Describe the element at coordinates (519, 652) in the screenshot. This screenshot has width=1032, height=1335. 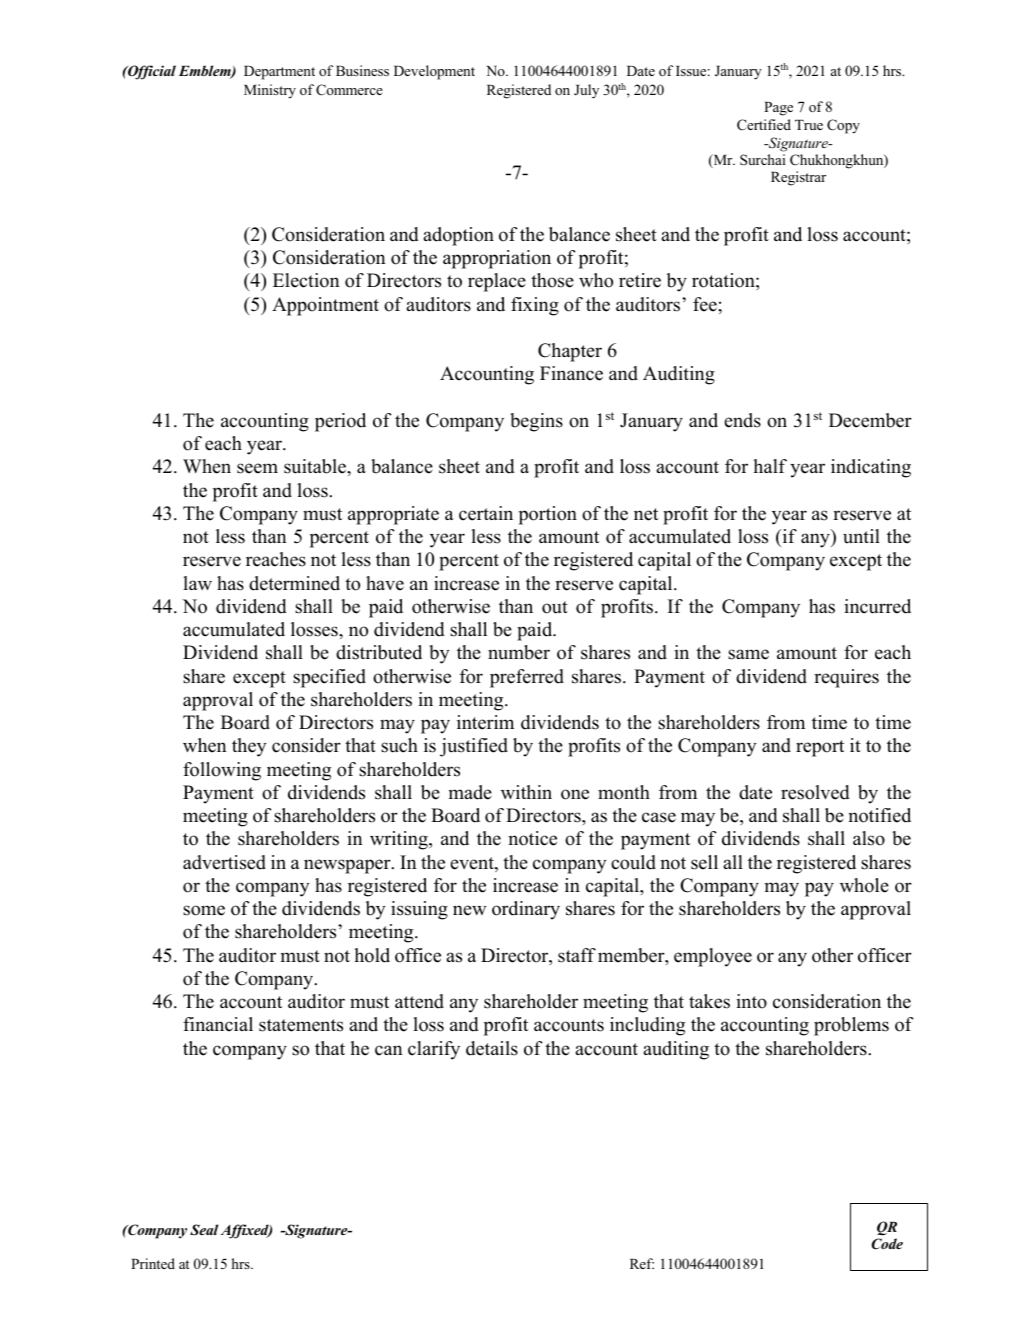
I see `number` at that location.
